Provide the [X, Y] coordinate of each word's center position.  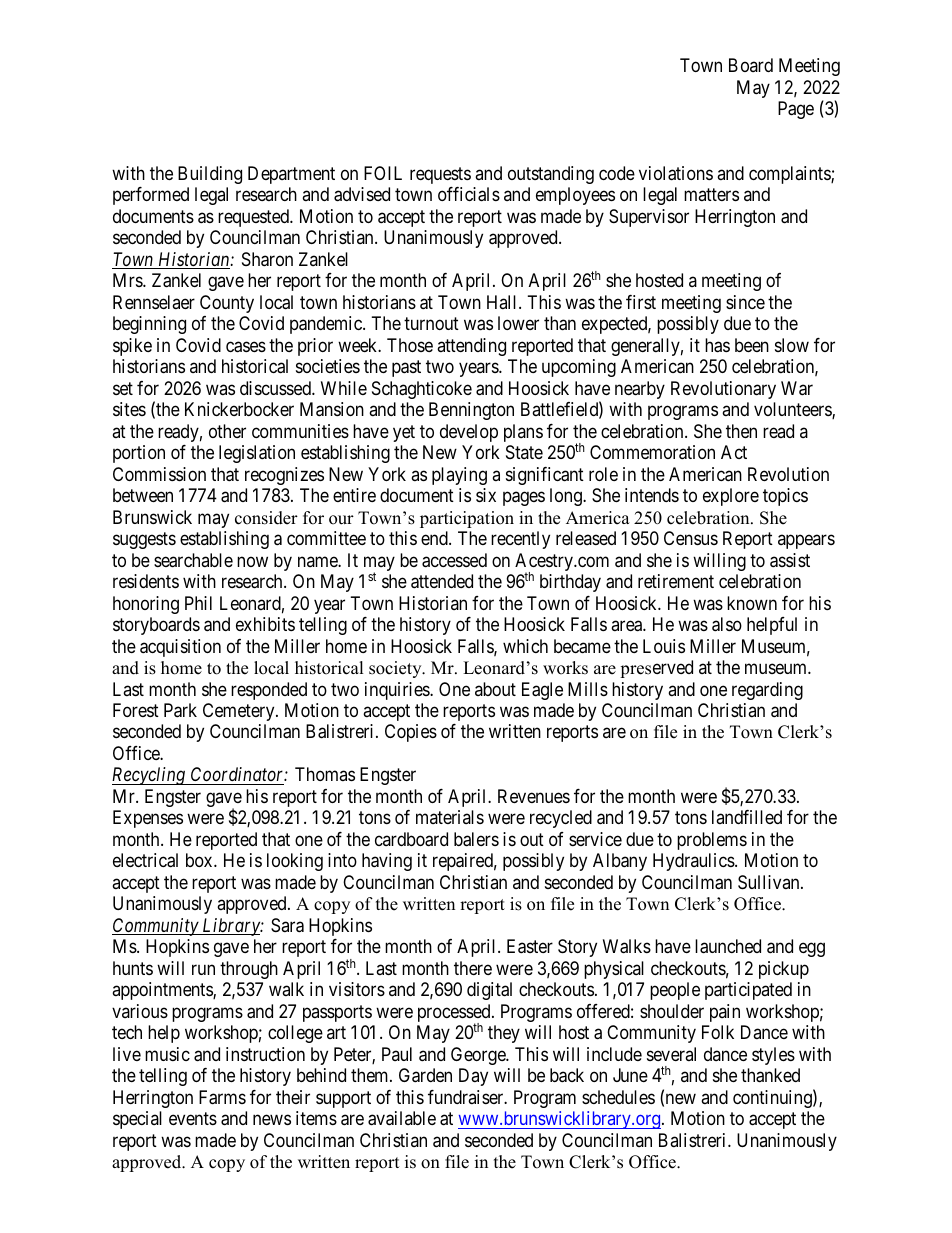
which [525, 646]
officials [469, 194]
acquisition [180, 648]
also [727, 624]
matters [711, 195]
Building [210, 175]
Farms [222, 1097]
